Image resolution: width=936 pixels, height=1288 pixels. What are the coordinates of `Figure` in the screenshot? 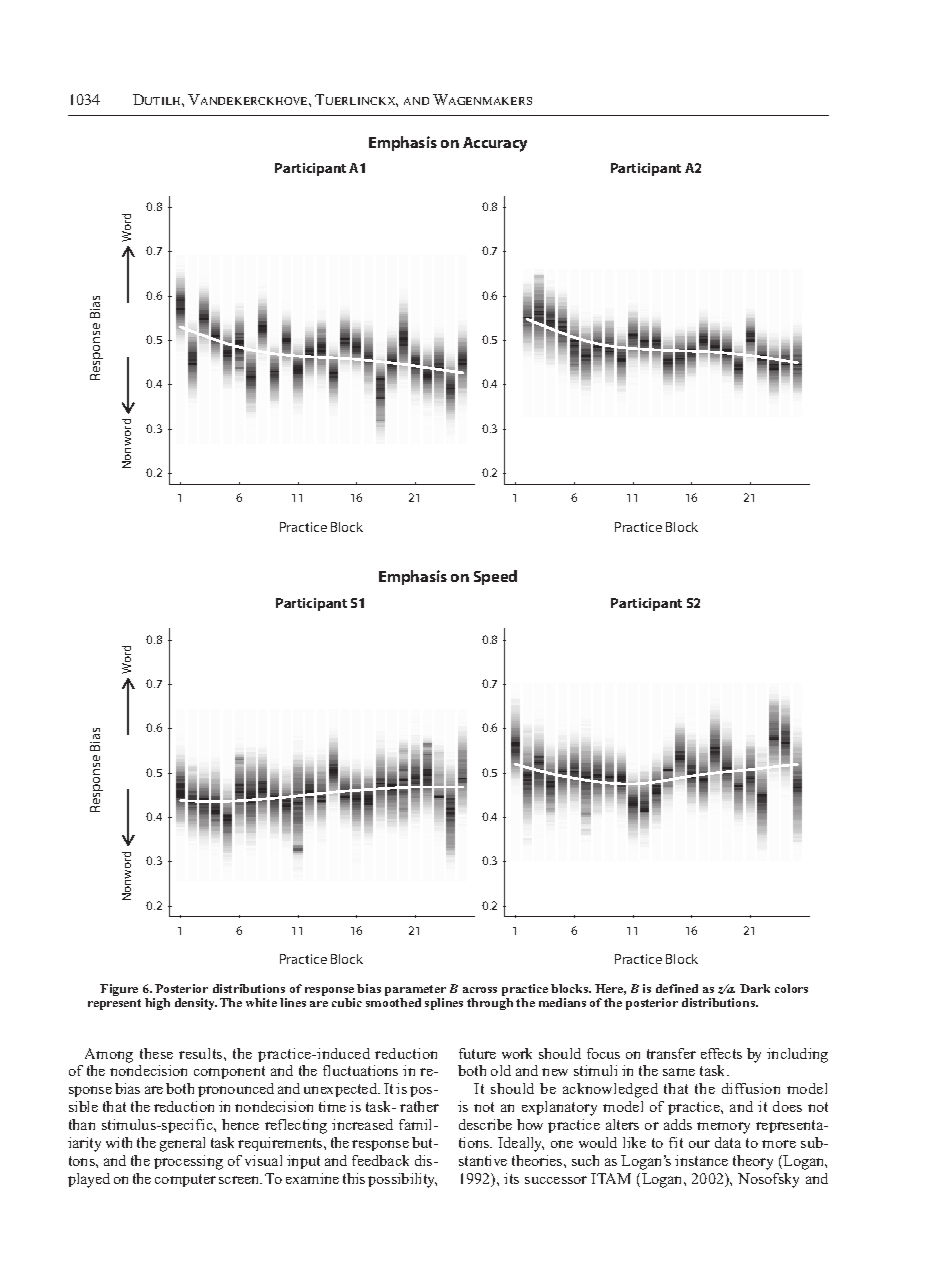 It's located at (119, 990).
